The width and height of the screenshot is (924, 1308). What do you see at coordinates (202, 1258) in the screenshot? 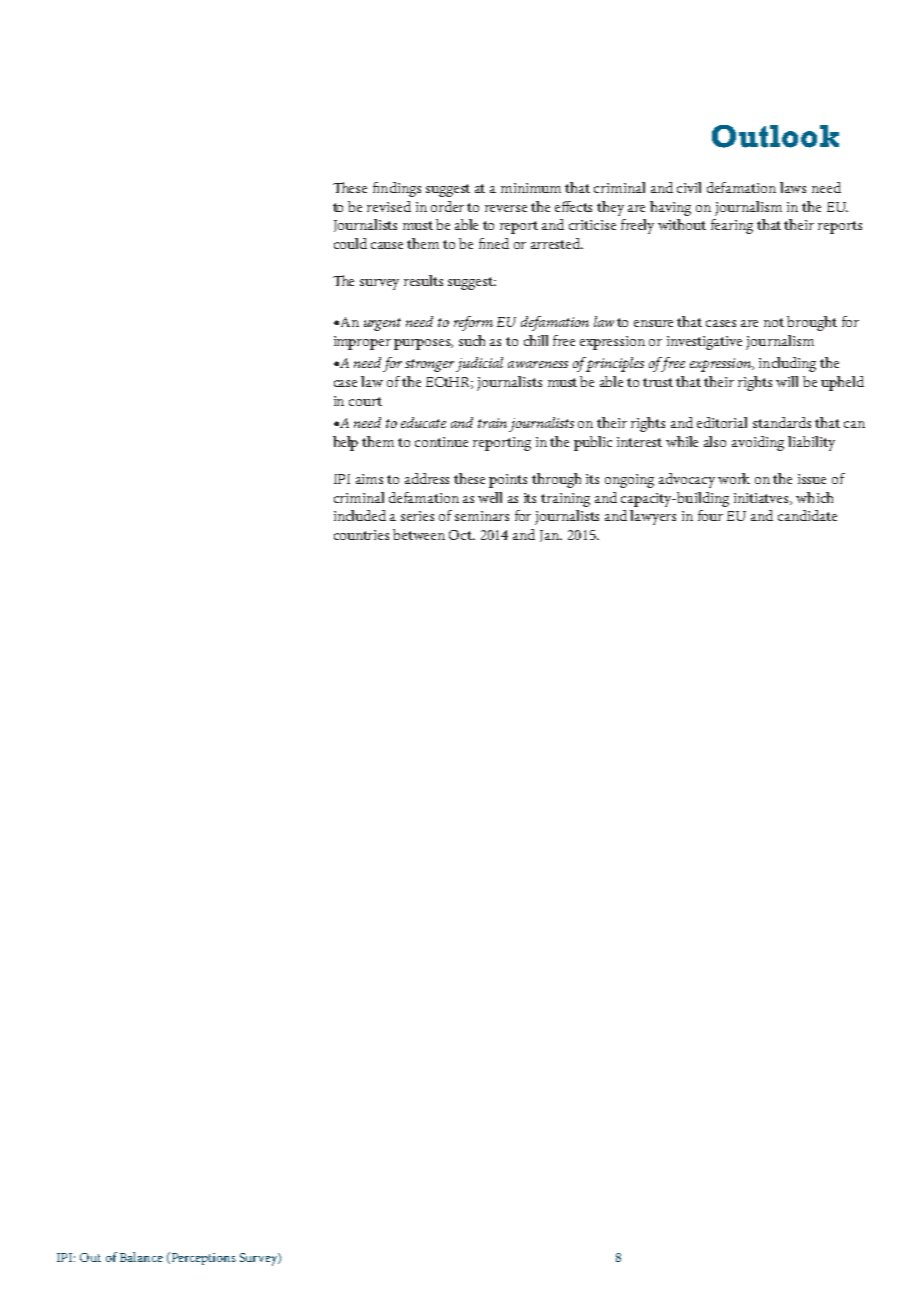
I see `Perceptions` at bounding box center [202, 1258].
